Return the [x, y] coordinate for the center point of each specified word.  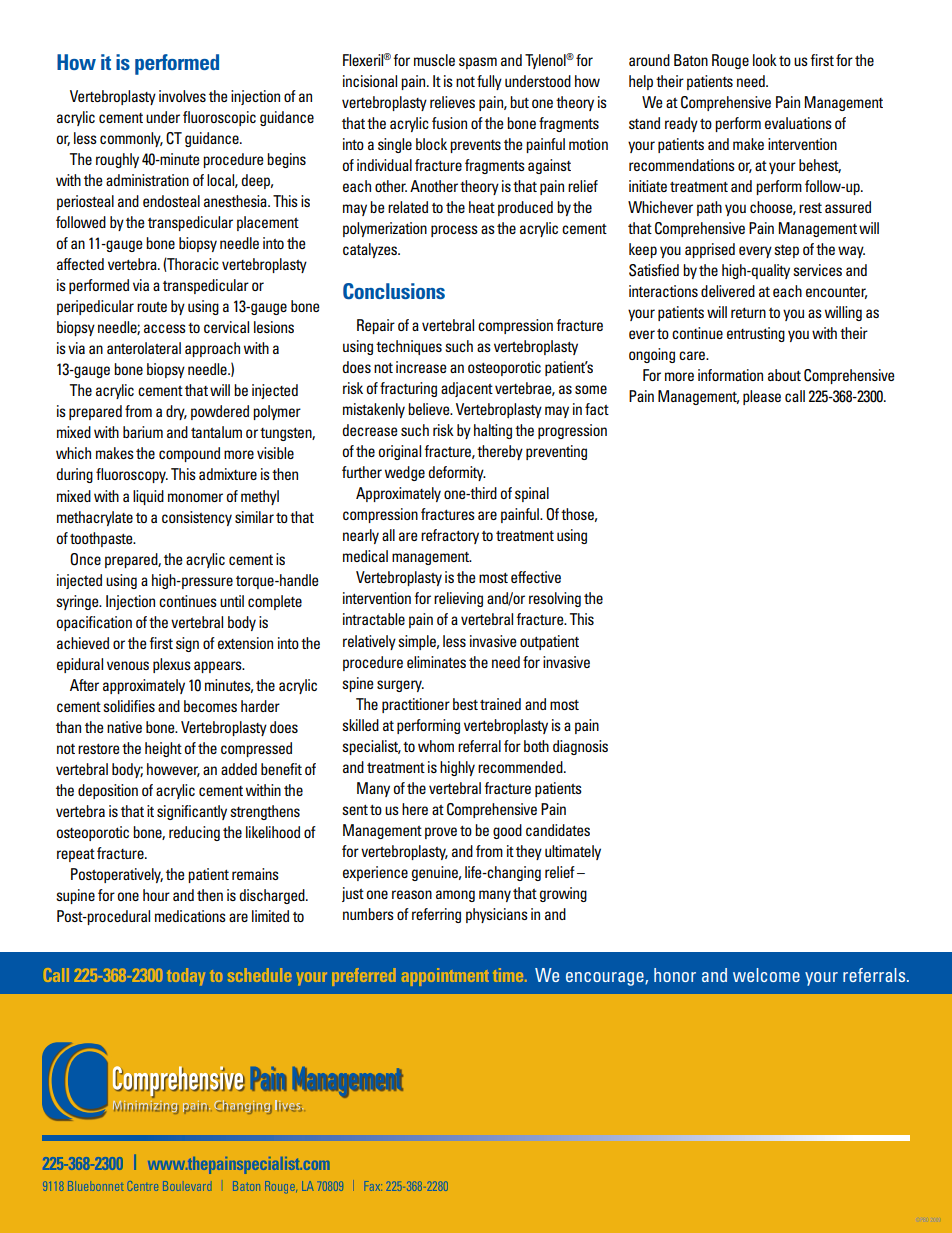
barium [143, 432]
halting [493, 431]
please [762, 397]
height [163, 749]
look [765, 60]
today [186, 977]
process [454, 231]
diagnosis [580, 747]
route [152, 307]
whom [436, 746]
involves [182, 96]
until [232, 601]
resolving [555, 599]
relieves [452, 102]
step [786, 251]
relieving [458, 599]
